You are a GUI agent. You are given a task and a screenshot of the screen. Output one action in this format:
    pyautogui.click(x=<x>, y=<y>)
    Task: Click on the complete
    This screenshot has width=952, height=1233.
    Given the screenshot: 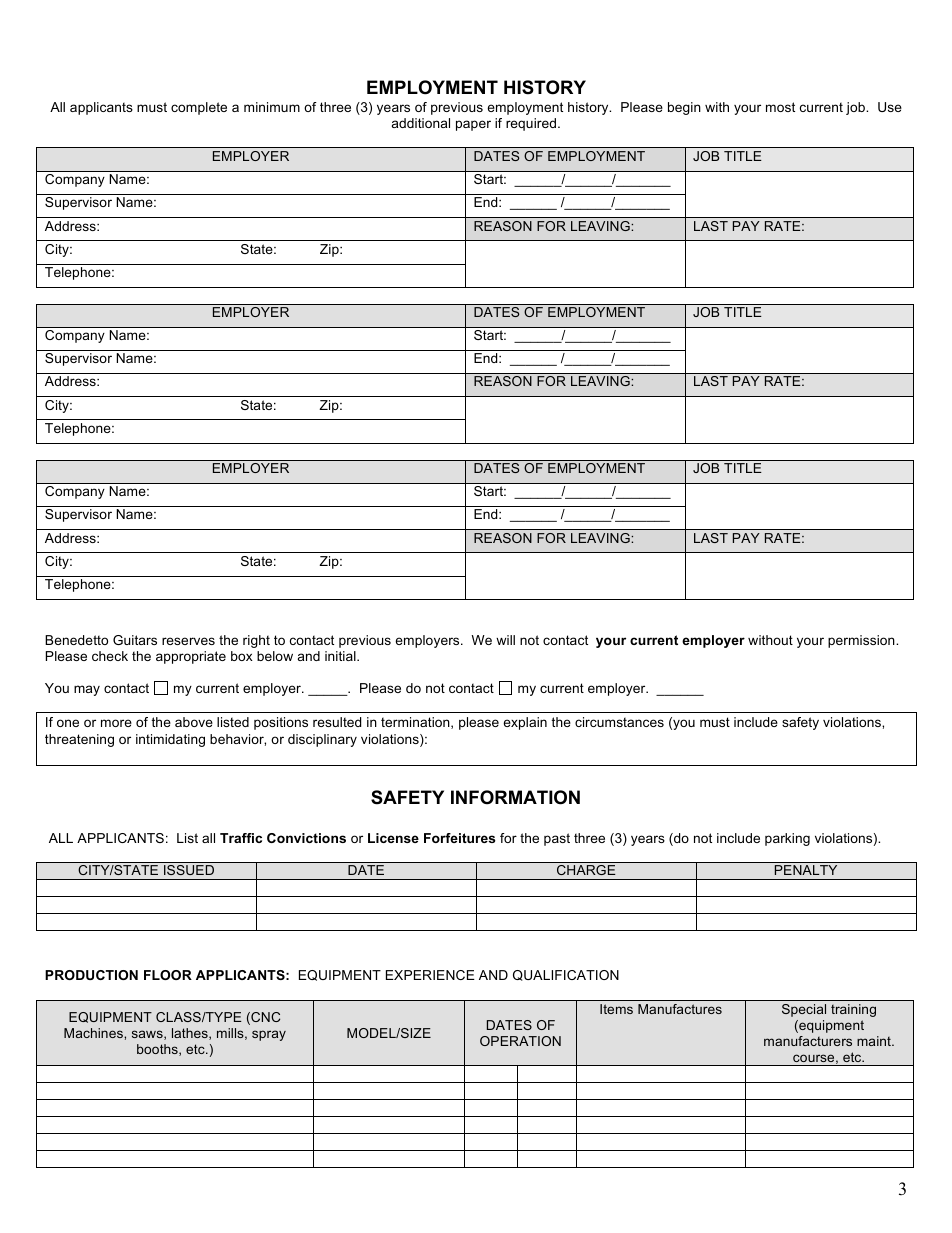 What is the action you would take?
    pyautogui.click(x=199, y=108)
